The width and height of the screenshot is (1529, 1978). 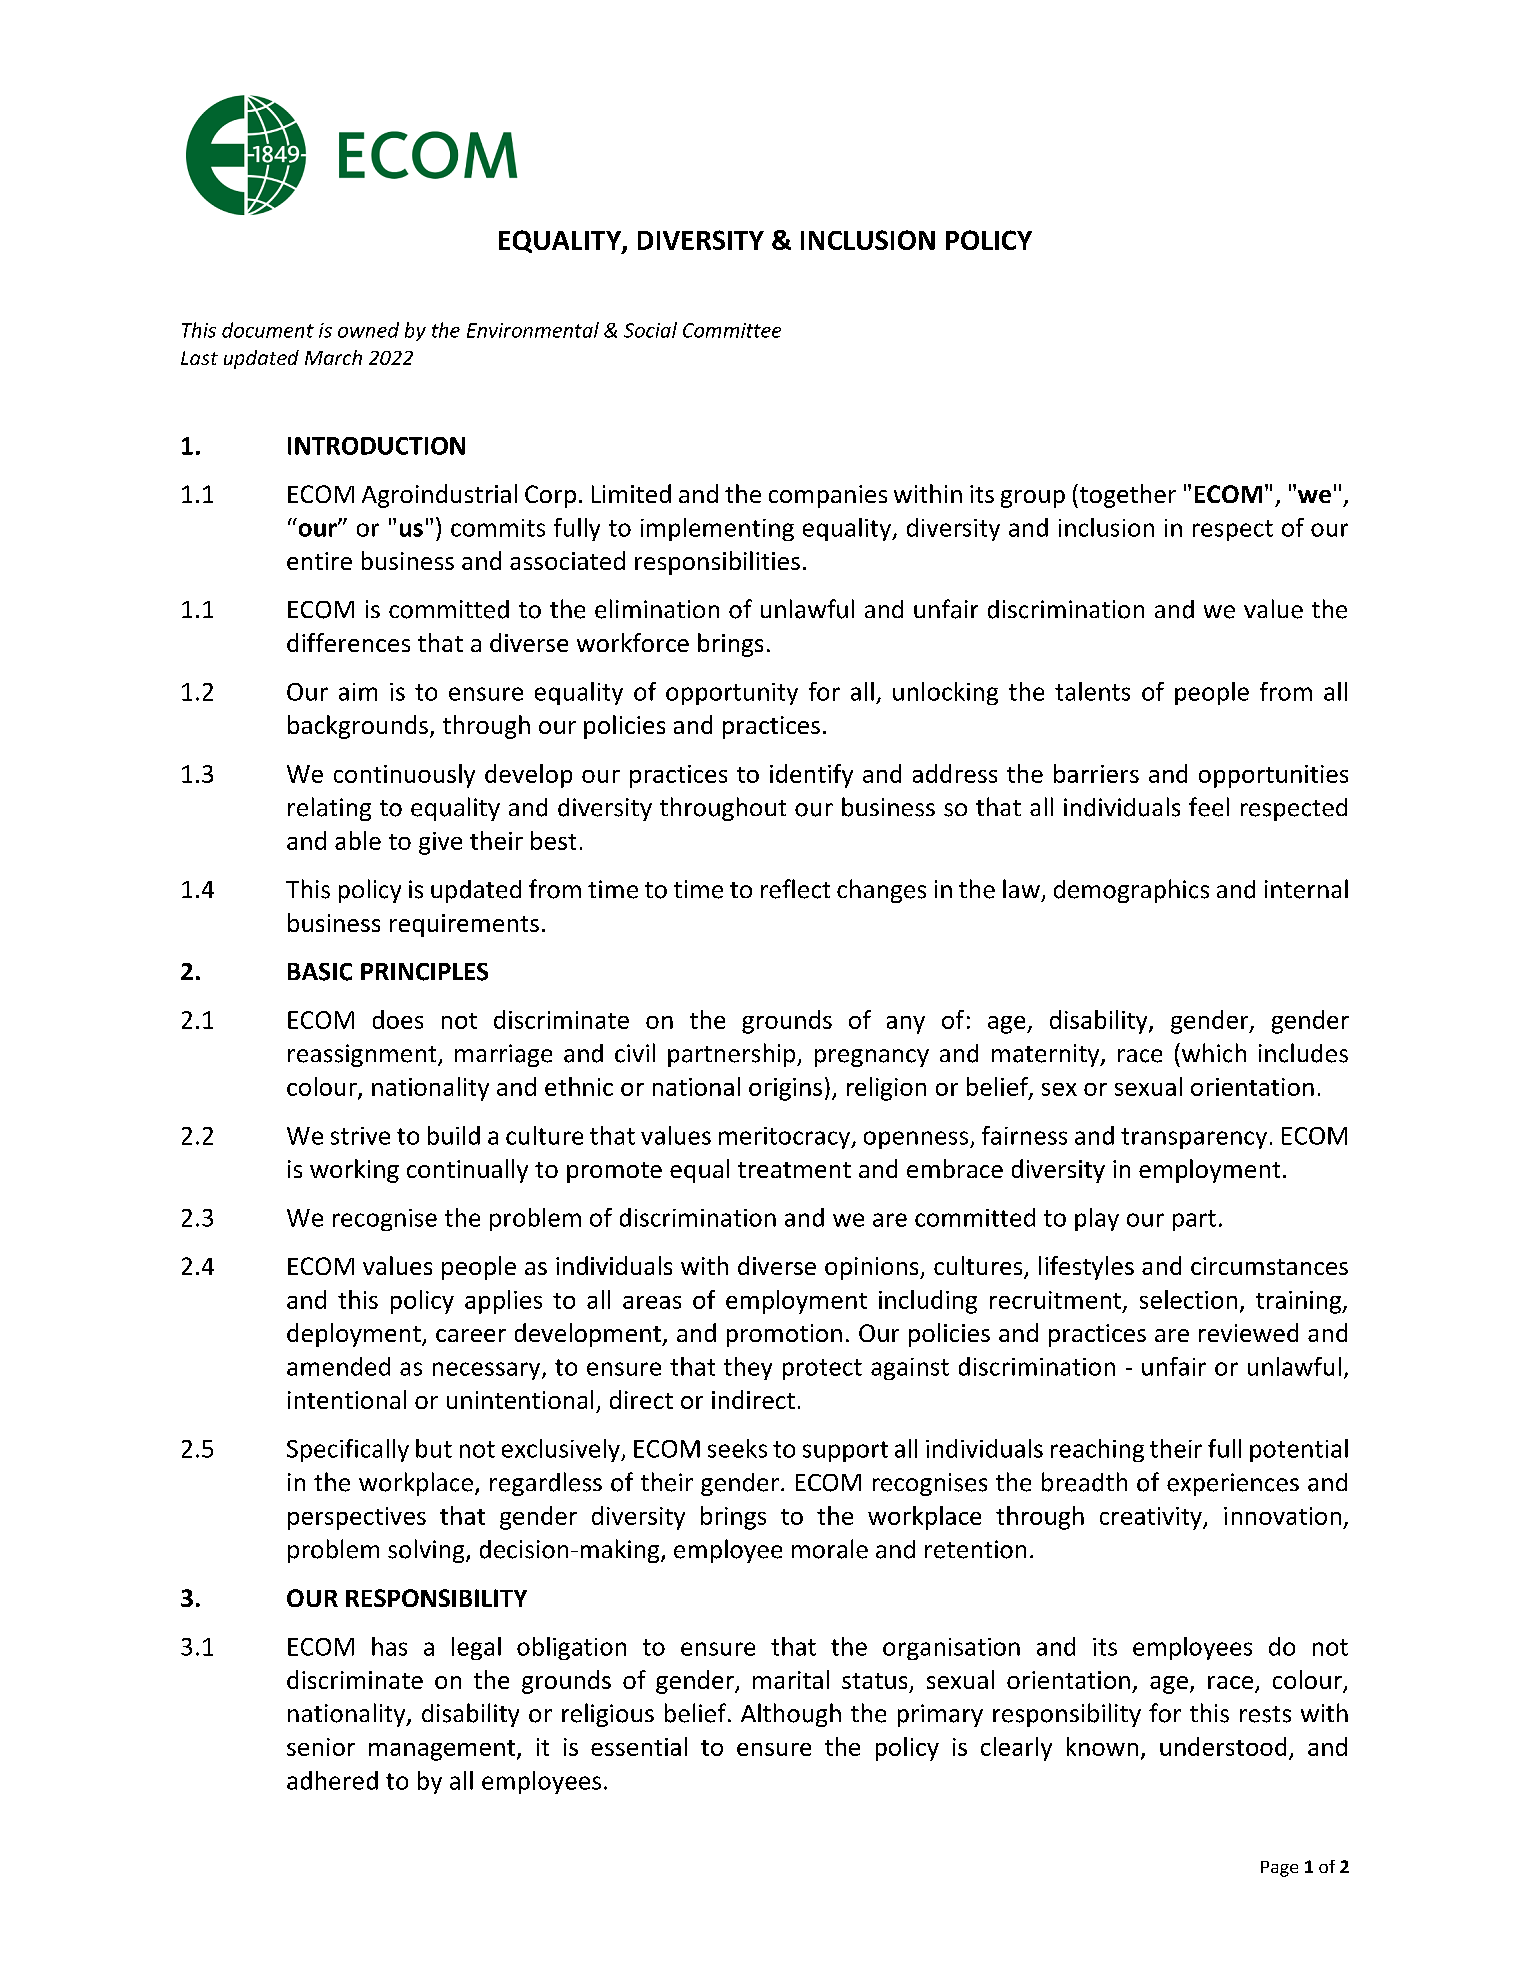 I want to click on transparency, so click(x=1194, y=1138).
